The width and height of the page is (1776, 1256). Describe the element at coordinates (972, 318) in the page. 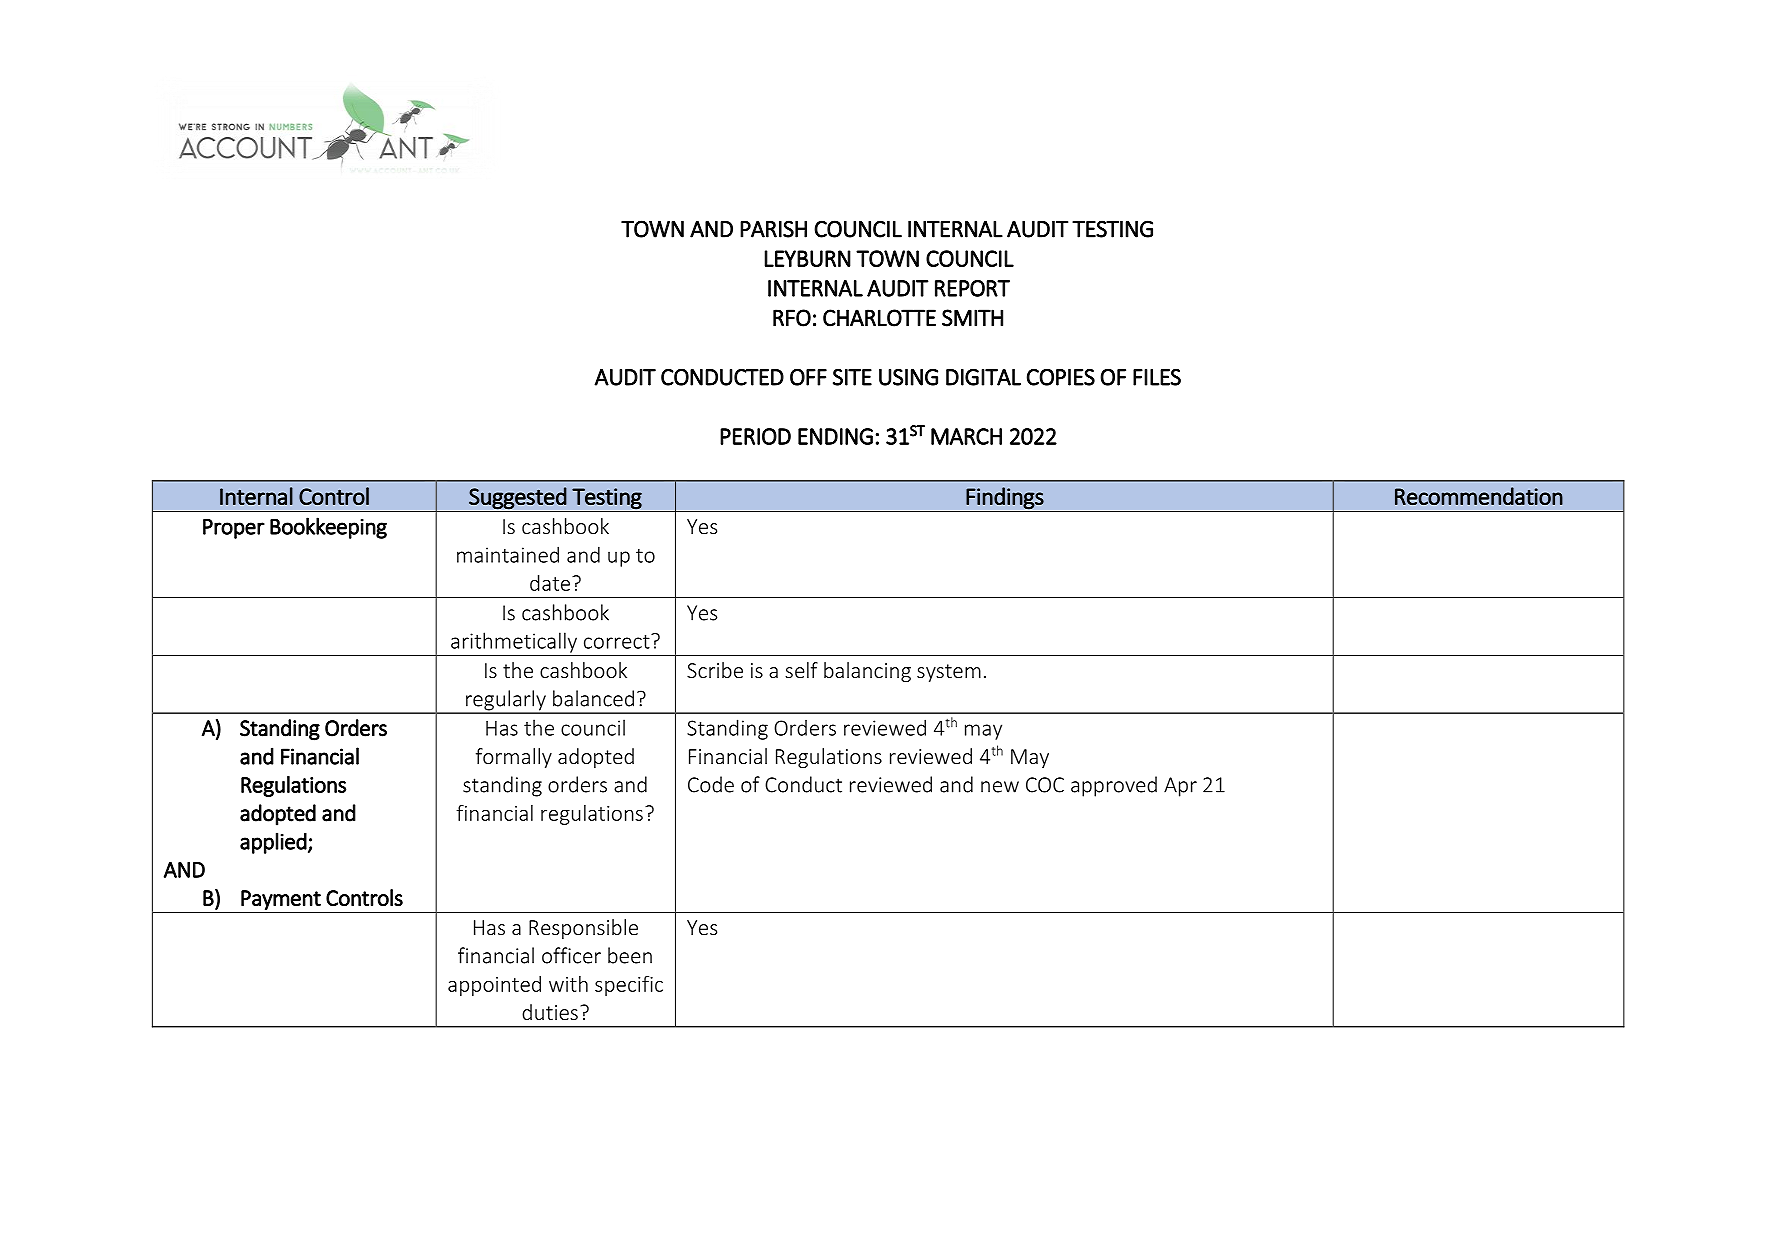

I see `SMITH` at that location.
